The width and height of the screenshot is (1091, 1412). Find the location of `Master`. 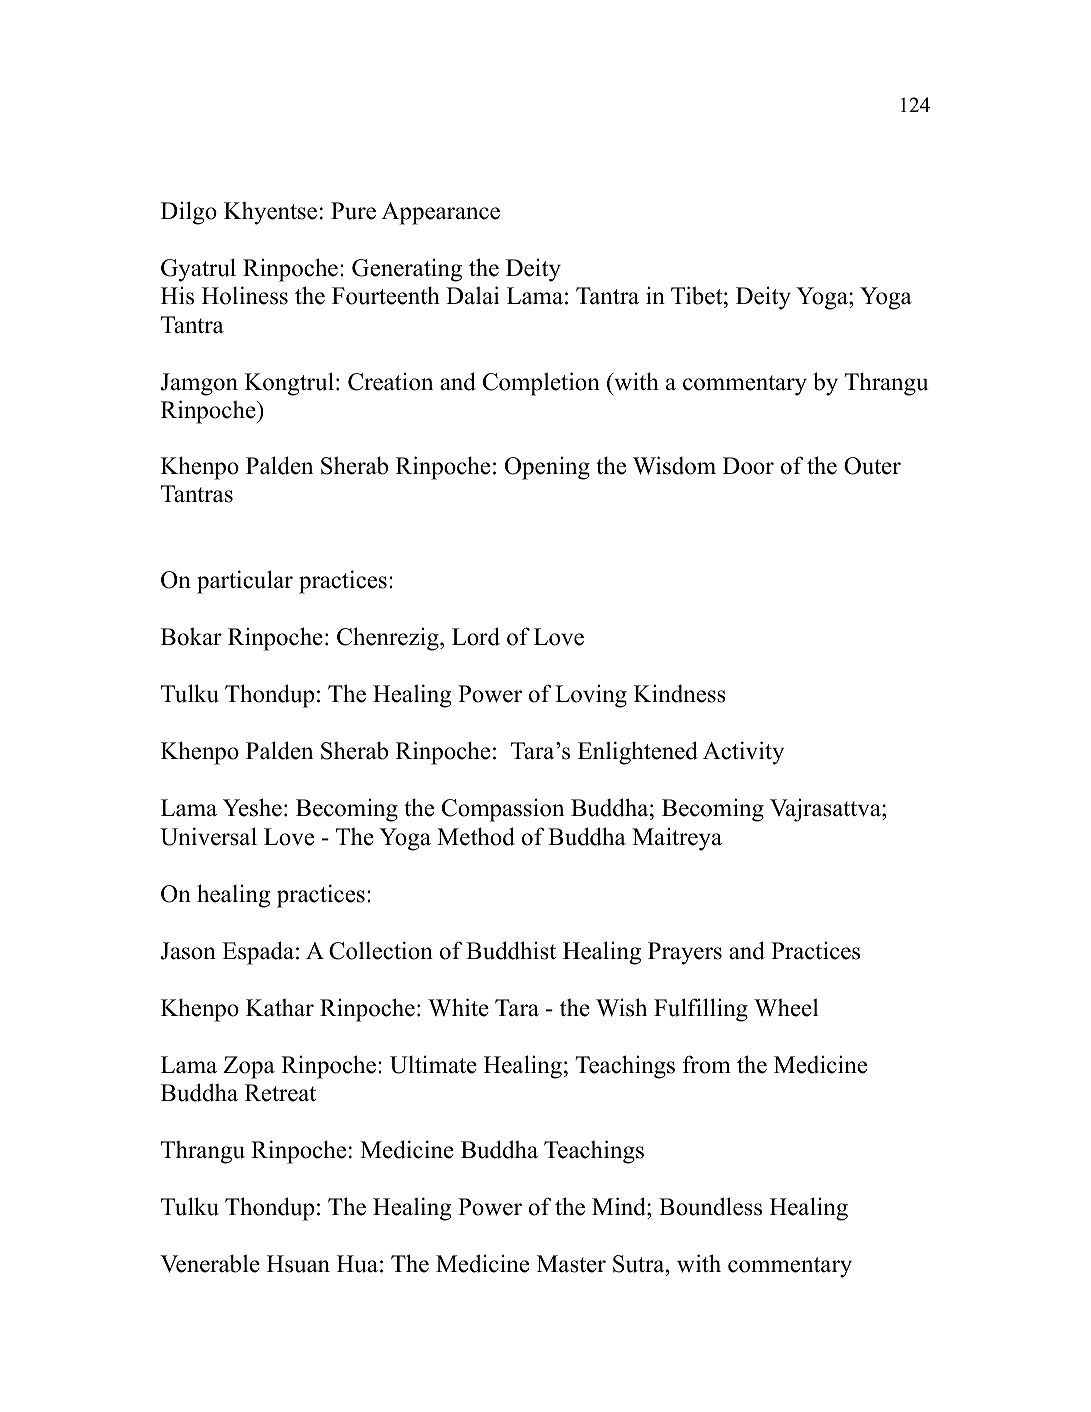

Master is located at coordinates (571, 1264).
